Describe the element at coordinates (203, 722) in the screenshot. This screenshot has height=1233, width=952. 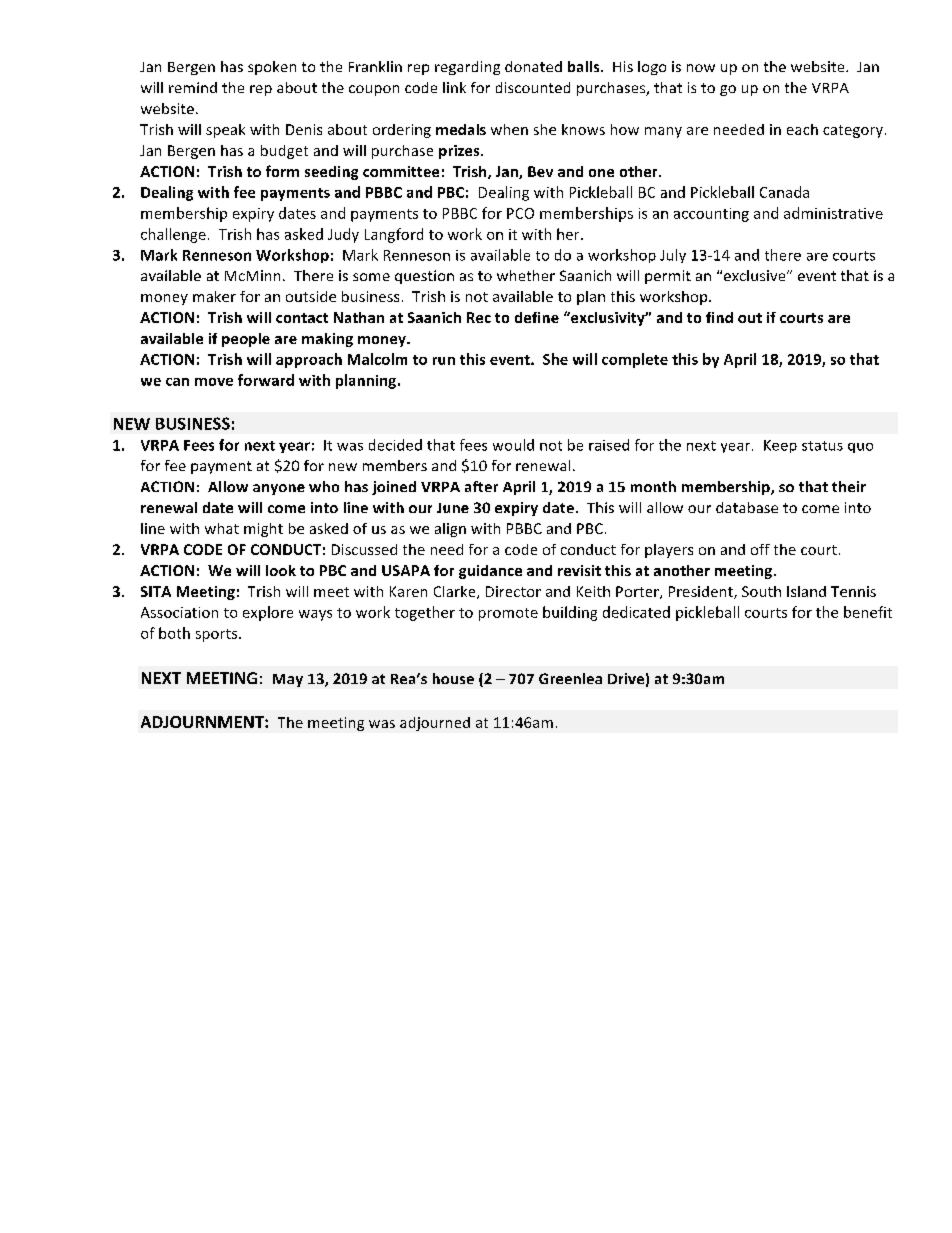
I see `ADJOURNMENT` at that location.
